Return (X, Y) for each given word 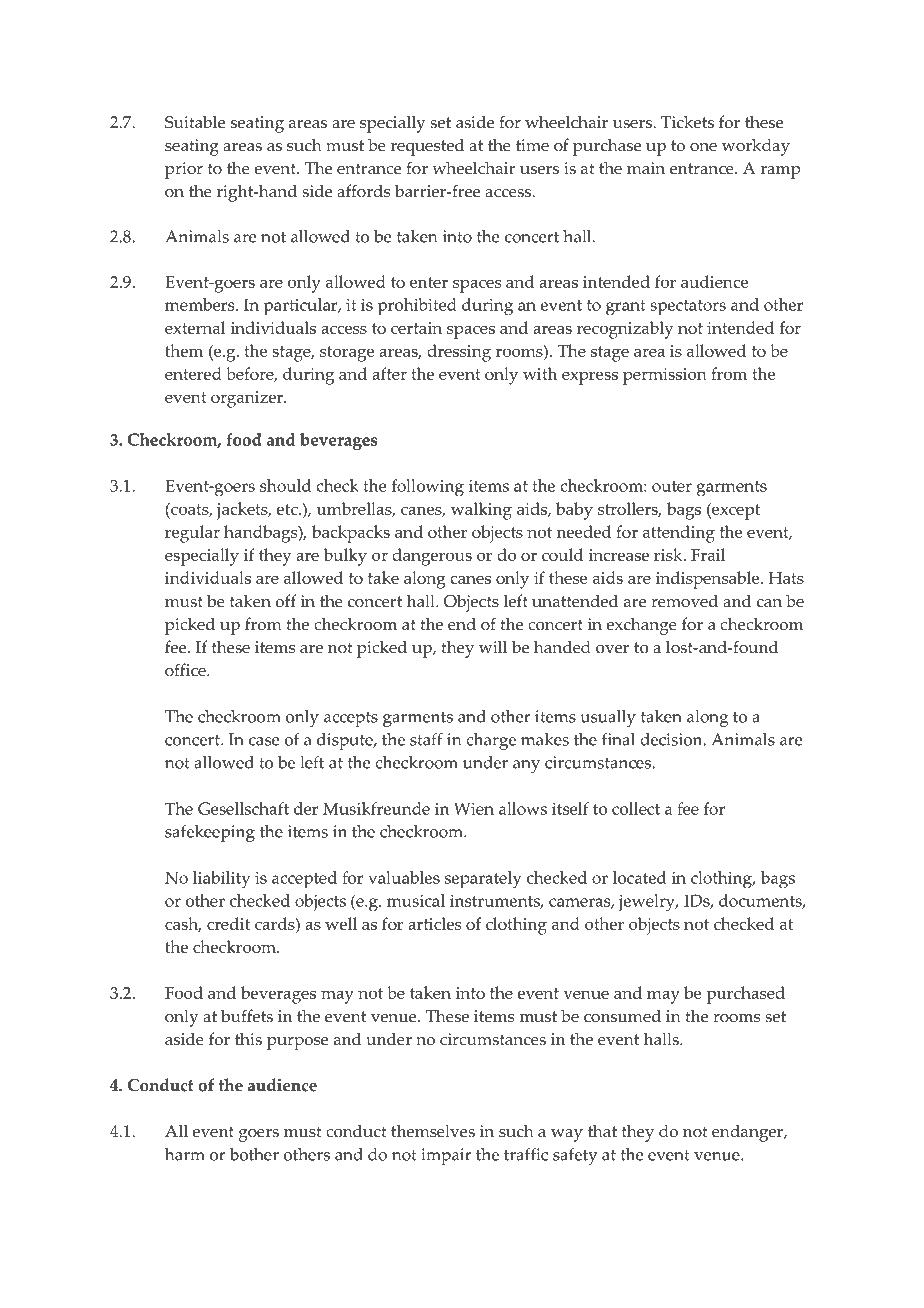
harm (185, 1154)
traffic (526, 1154)
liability (221, 880)
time (532, 145)
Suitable (195, 122)
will (493, 646)
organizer (248, 399)
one (703, 147)
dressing (459, 353)
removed (684, 601)
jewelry (648, 903)
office (186, 670)
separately (483, 880)
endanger (748, 1133)
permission (665, 376)
